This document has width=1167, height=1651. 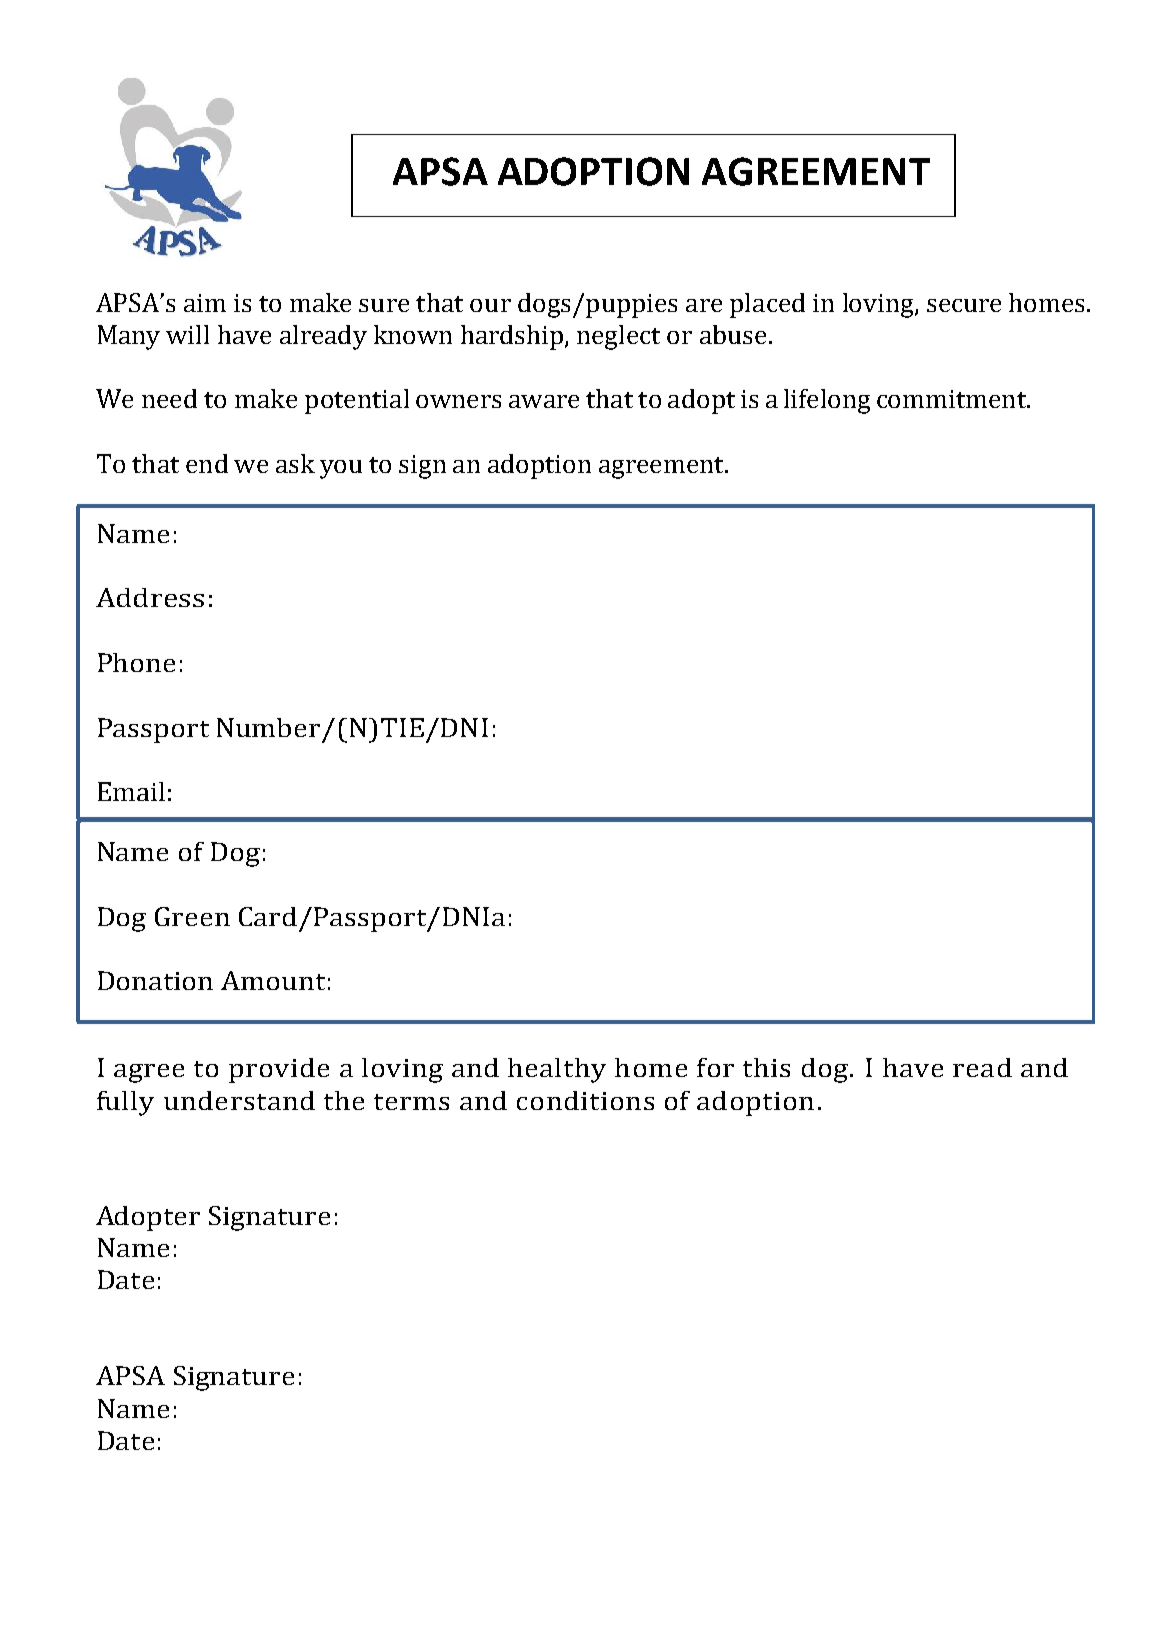 What do you see at coordinates (187, 334) in the document?
I see `will` at bounding box center [187, 334].
